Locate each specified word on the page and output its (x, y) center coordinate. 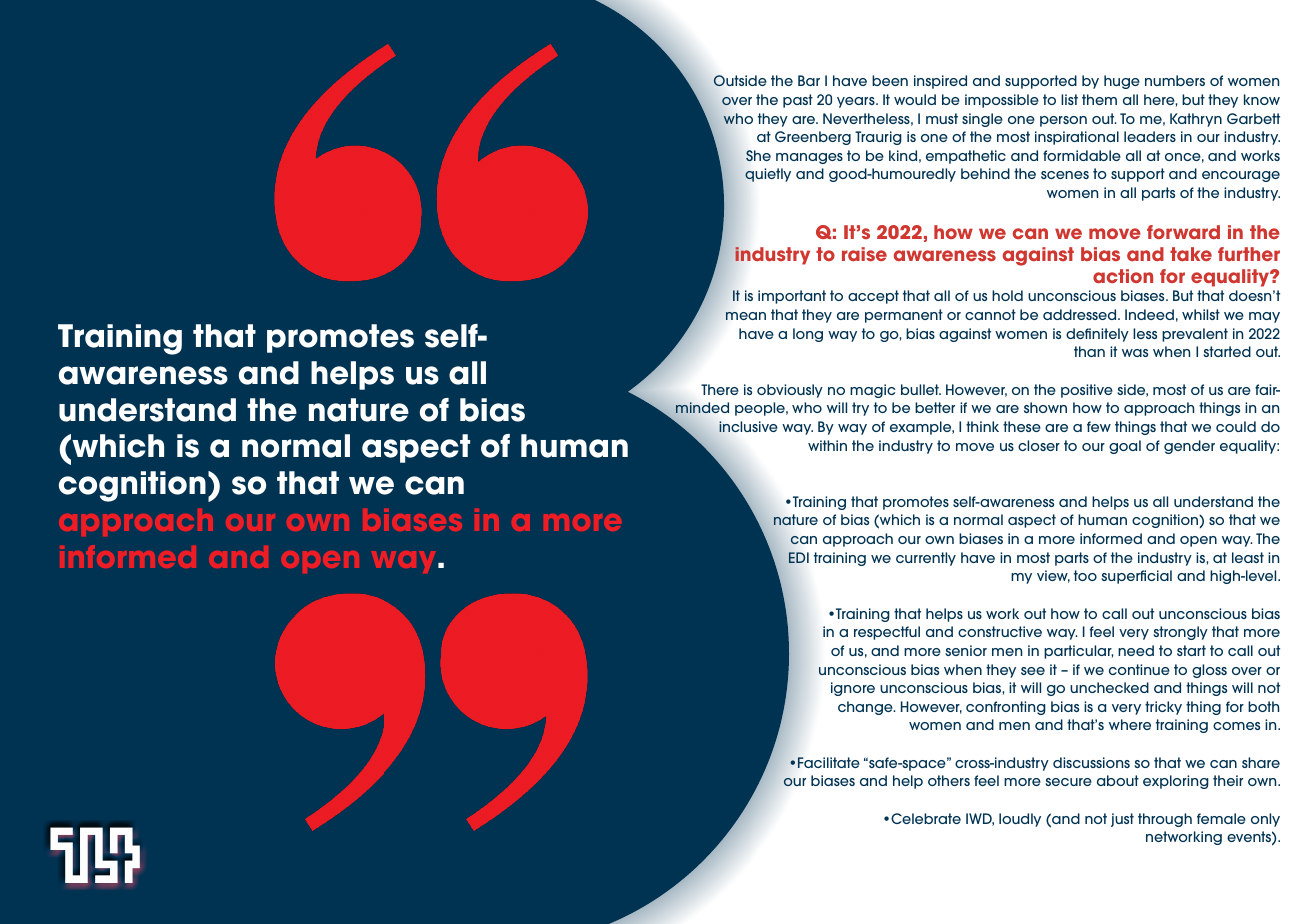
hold (1007, 295)
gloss (1209, 671)
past (798, 101)
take (1191, 254)
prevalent (1195, 335)
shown (1045, 407)
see (1033, 671)
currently (926, 559)
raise (864, 254)
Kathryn (1196, 120)
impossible (1002, 101)
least (1248, 557)
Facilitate (829, 762)
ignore (853, 689)
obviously (790, 391)
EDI (799, 557)
